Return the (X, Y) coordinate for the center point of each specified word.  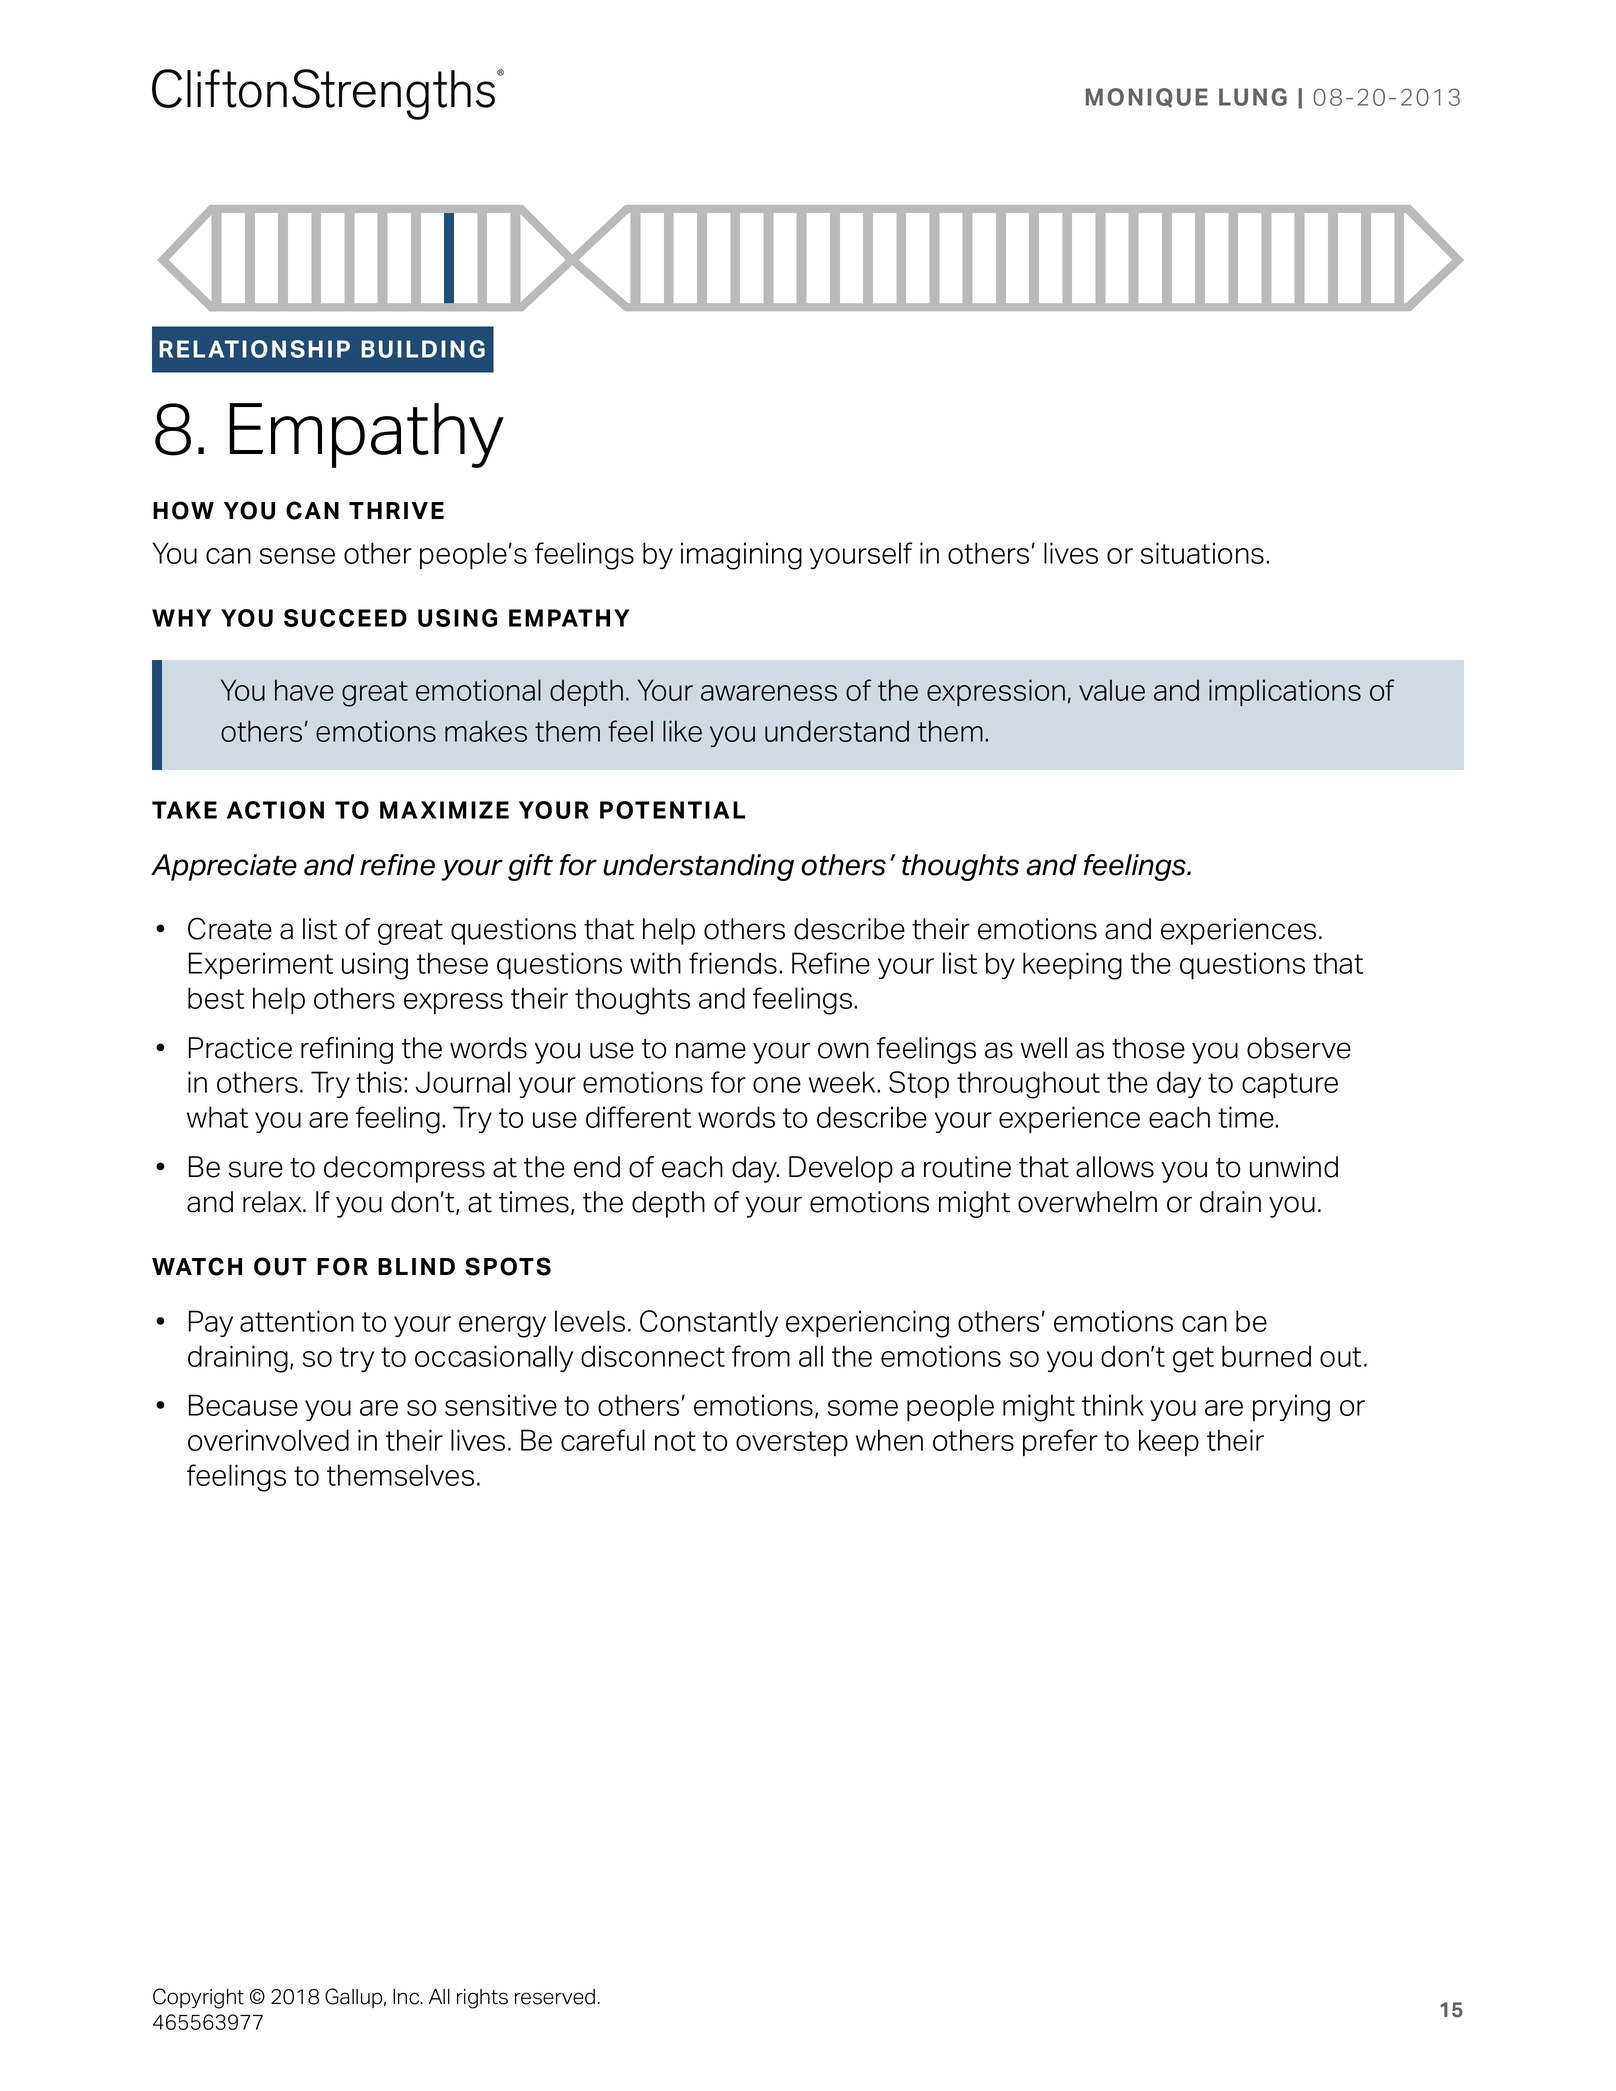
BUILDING (423, 349)
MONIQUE (1146, 98)
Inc (407, 1997)
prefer (1060, 1442)
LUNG (1253, 97)
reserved (556, 1997)
